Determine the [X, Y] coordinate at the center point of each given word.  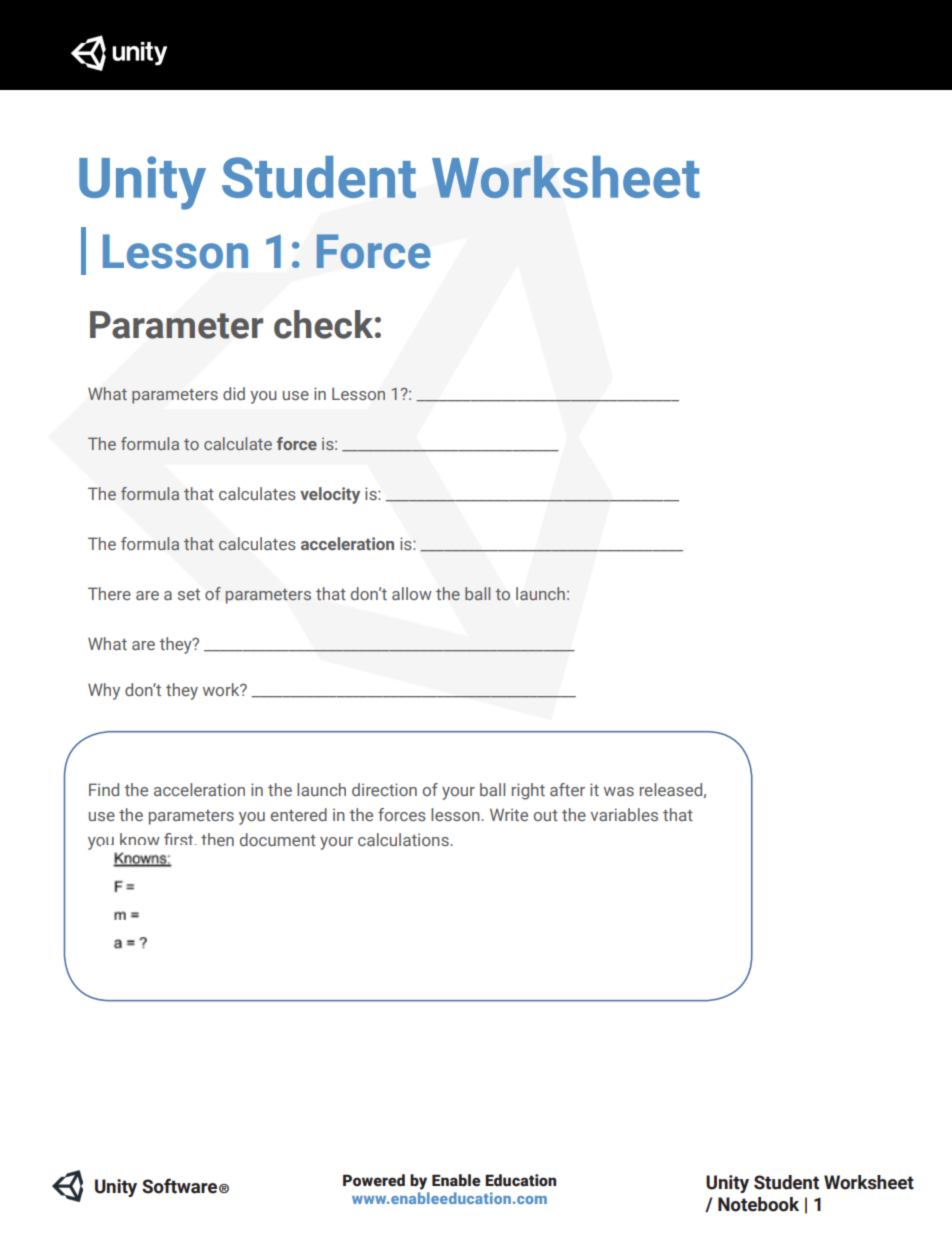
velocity [330, 495]
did [234, 393]
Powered [374, 1180]
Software [179, 1186]
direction [384, 789]
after [567, 789]
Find [104, 789]
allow [412, 593]
